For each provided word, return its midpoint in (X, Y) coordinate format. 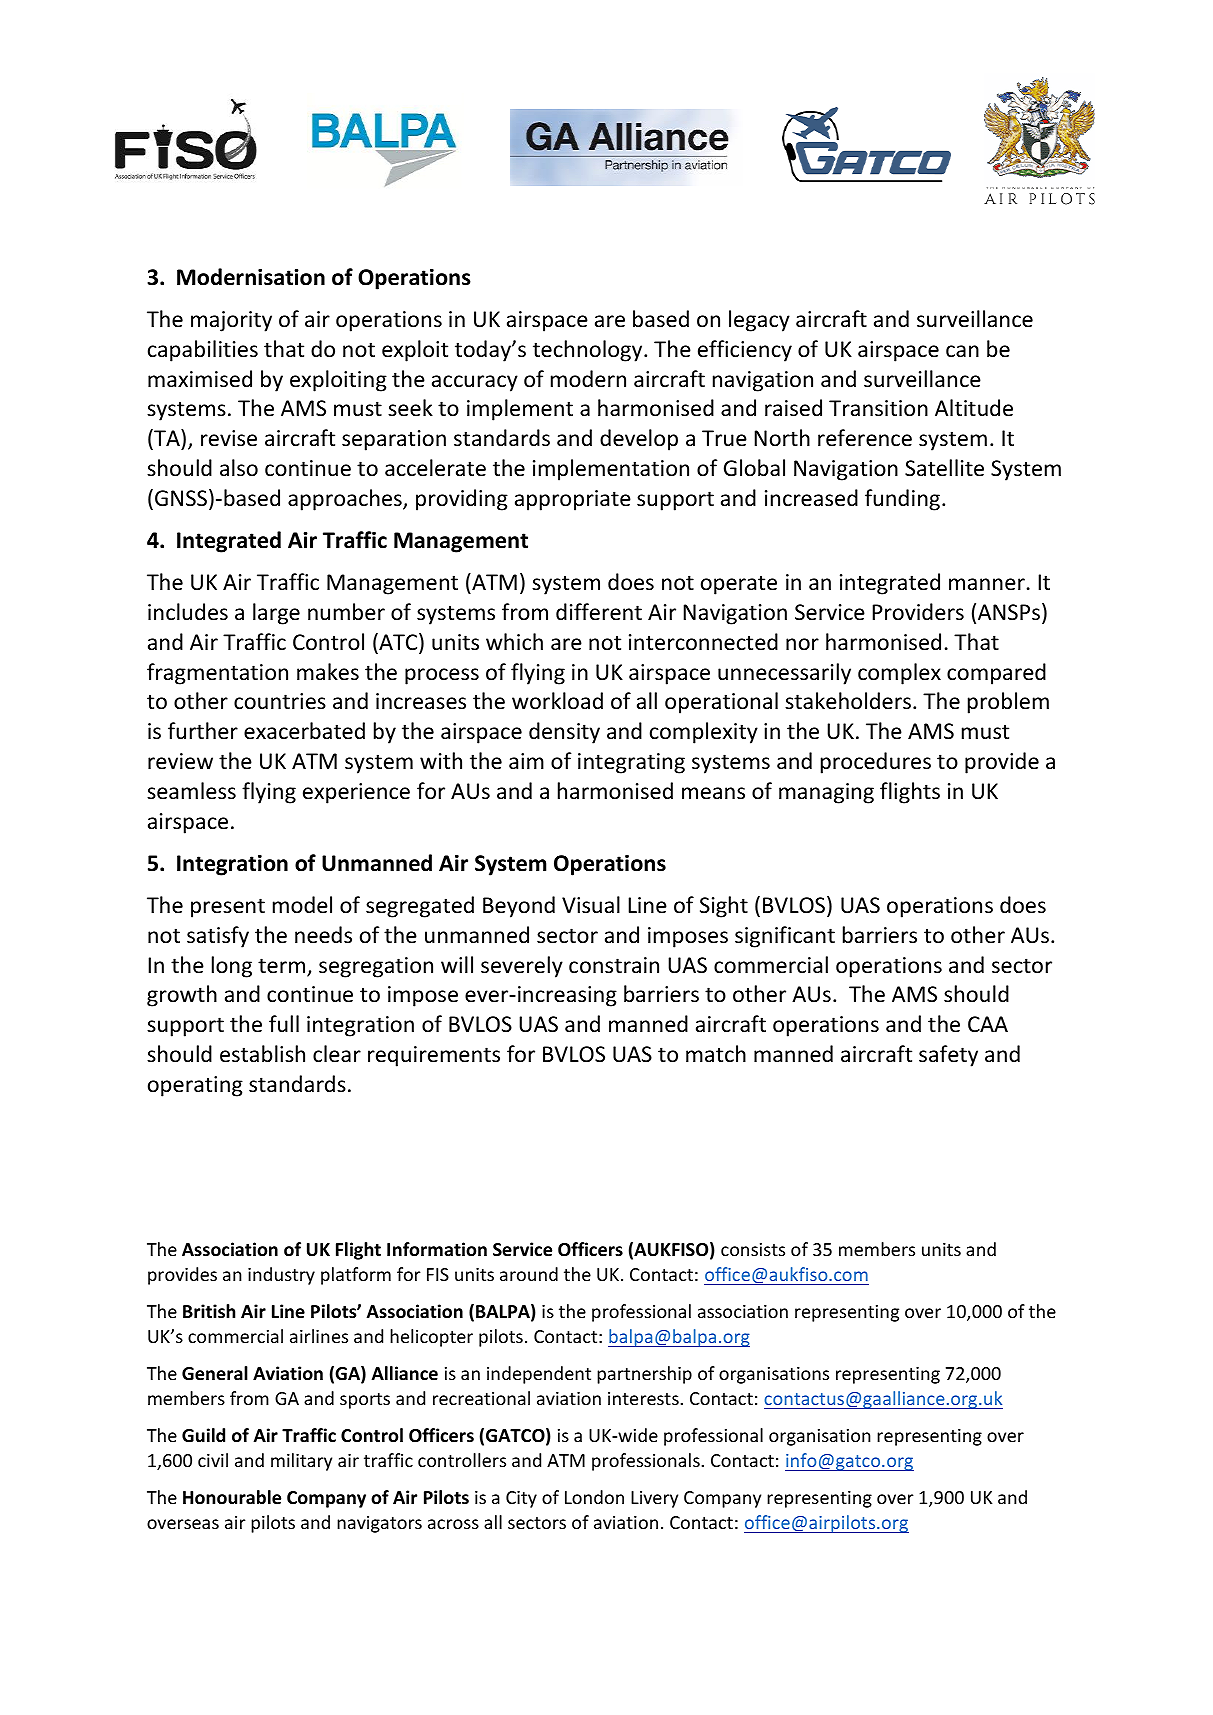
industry (281, 1276)
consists (753, 1249)
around (529, 1274)
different (599, 612)
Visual (591, 905)
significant (785, 937)
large (276, 614)
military (301, 1462)
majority (231, 321)
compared (996, 674)
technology (589, 351)
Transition (878, 408)
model (302, 905)
